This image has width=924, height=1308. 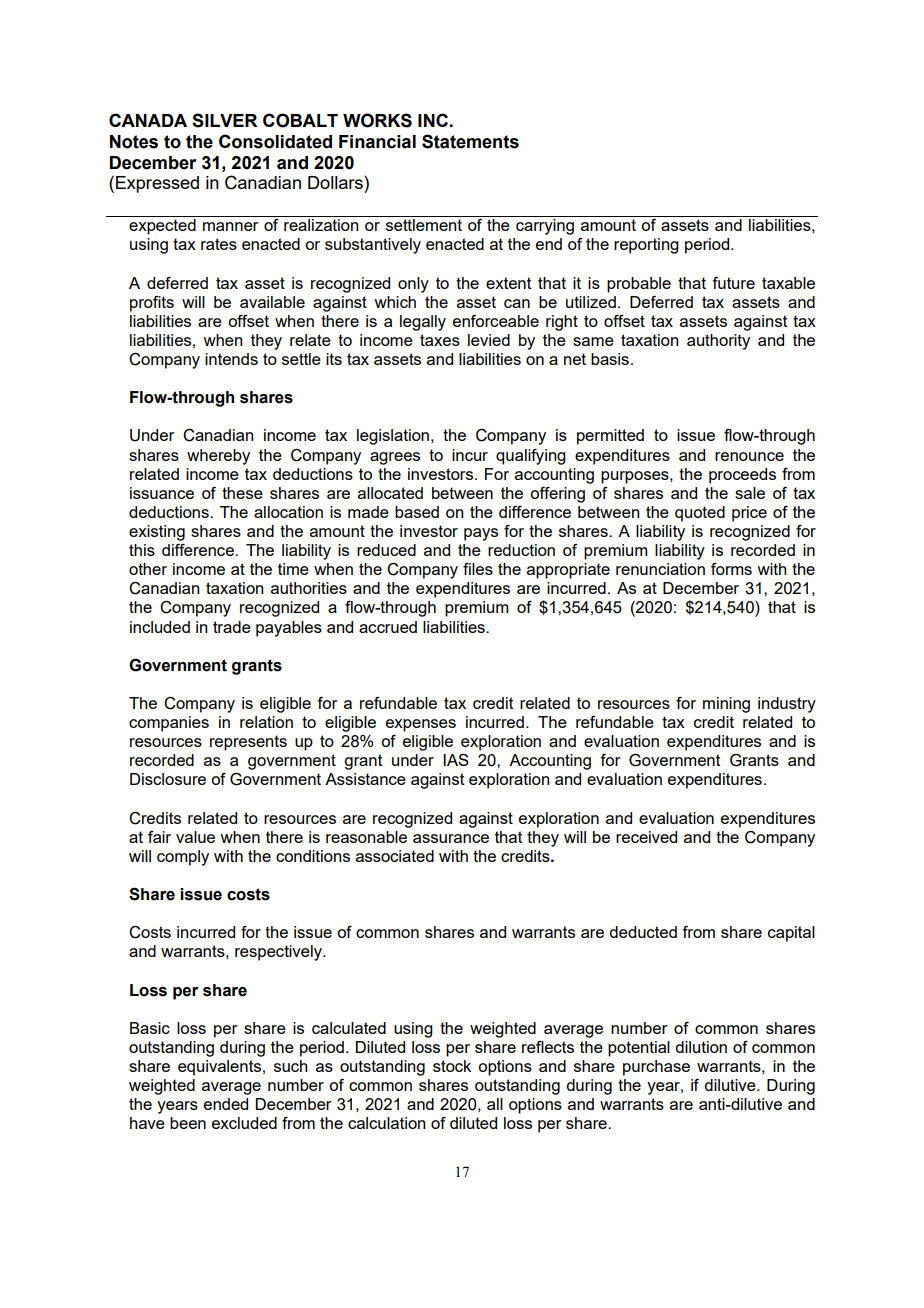 I want to click on Statements, so click(x=470, y=141).
